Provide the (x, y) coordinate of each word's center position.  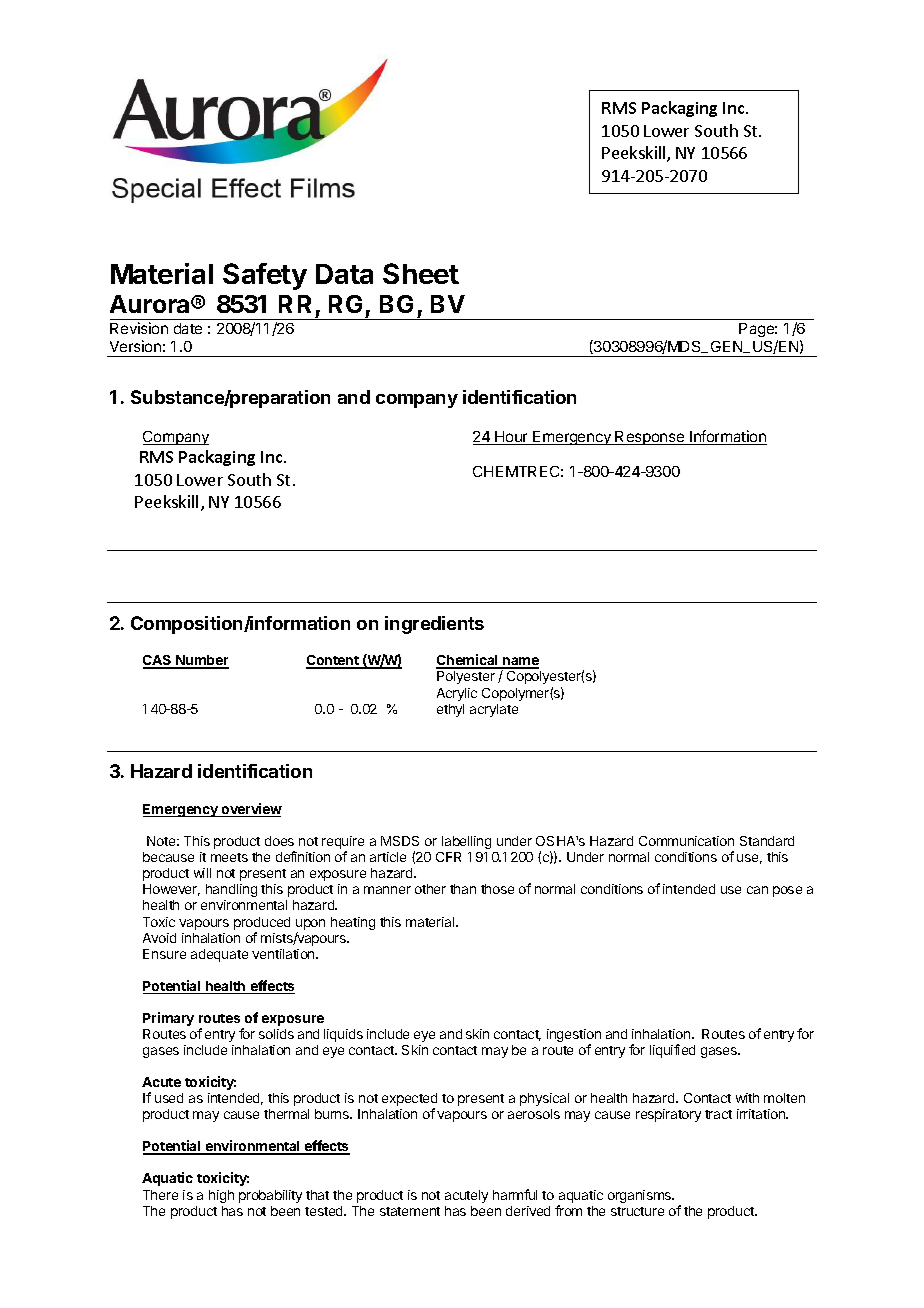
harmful (515, 1194)
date (188, 328)
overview (250, 810)
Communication (686, 841)
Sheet (421, 273)
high (221, 1196)
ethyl (450, 710)
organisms (641, 1196)
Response (650, 438)
